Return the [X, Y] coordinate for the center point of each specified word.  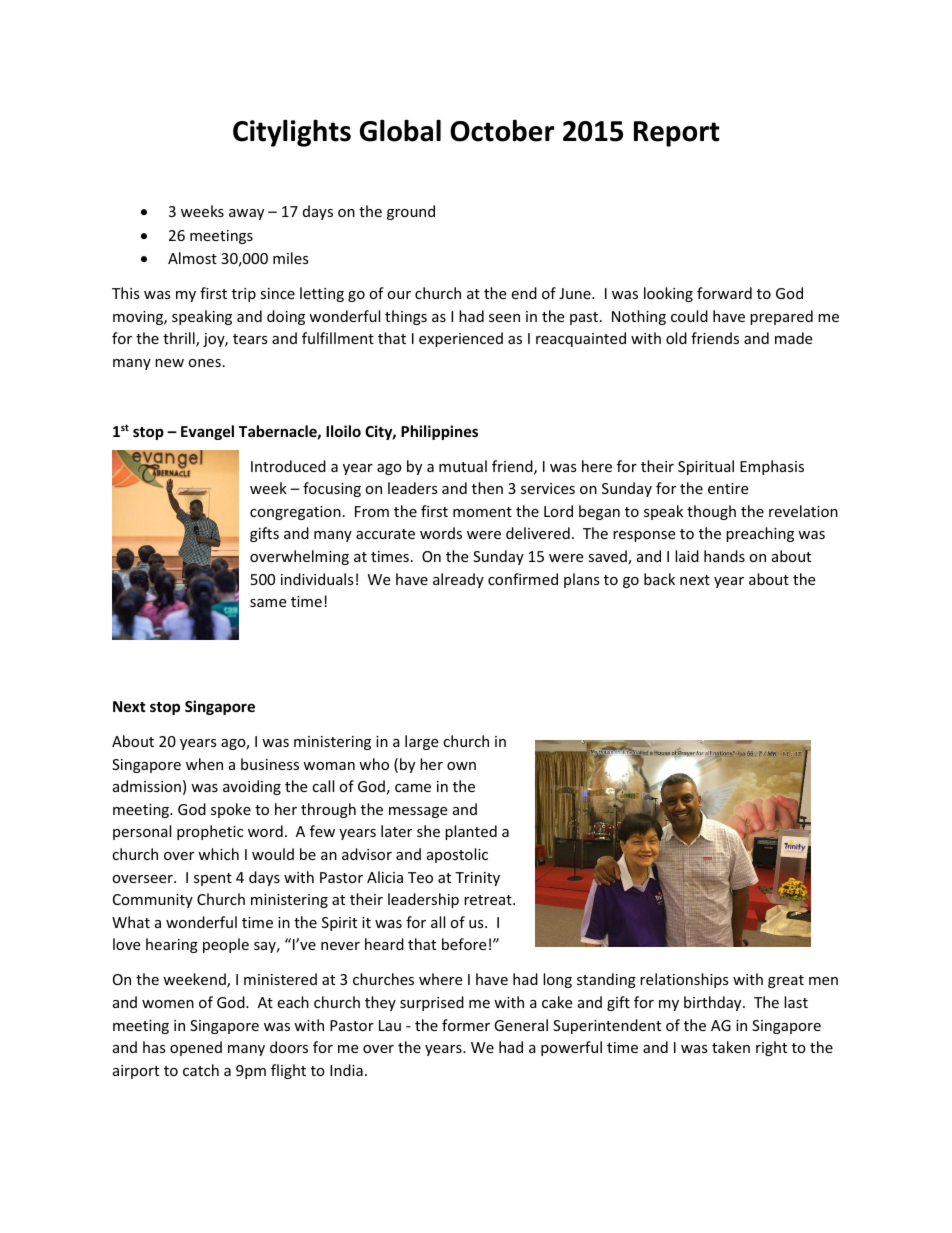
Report [677, 134]
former [466, 1025]
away [246, 214]
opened [196, 1048]
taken [731, 1047]
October [502, 130]
